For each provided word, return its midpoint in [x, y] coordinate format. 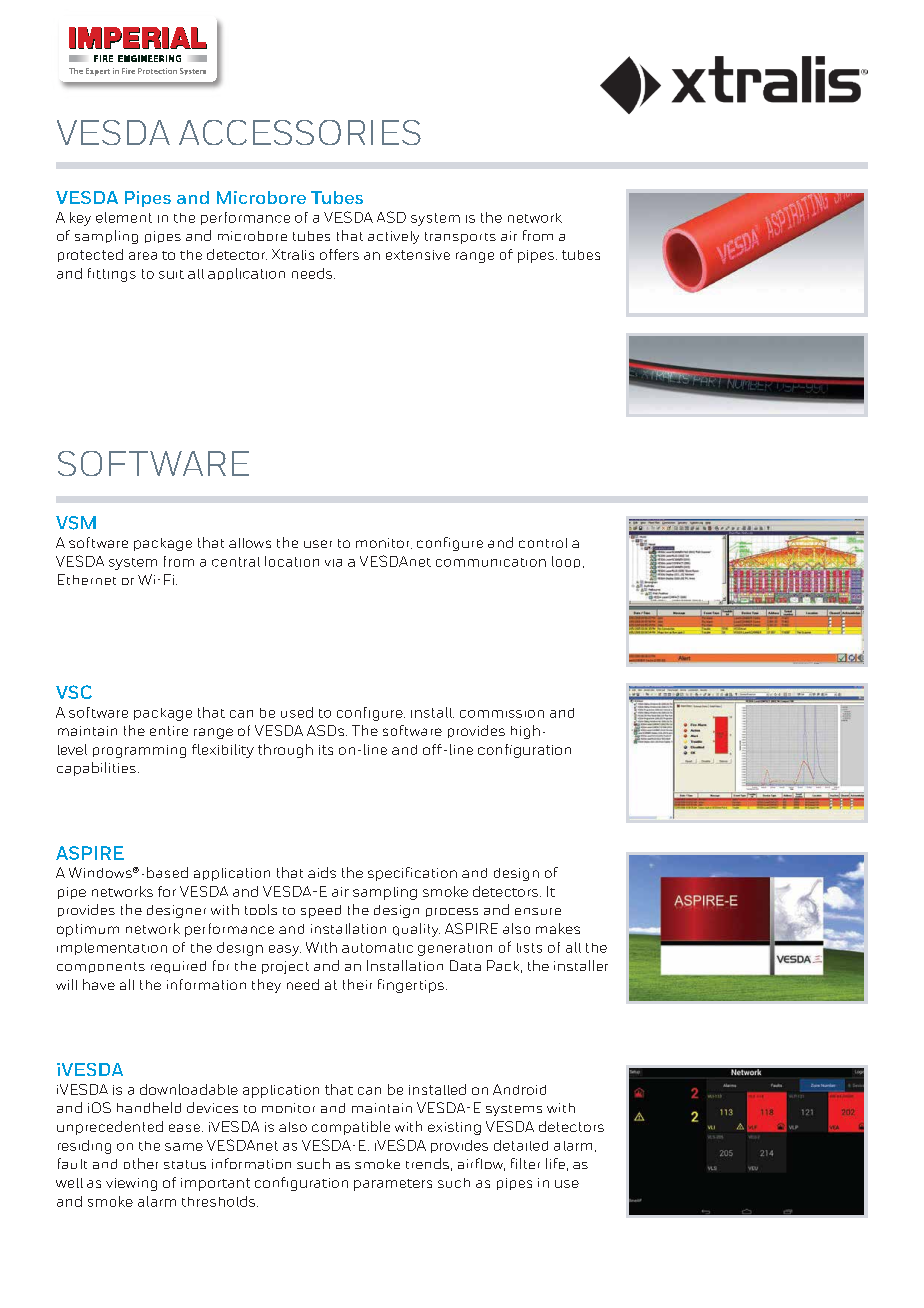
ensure [538, 911]
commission [502, 714]
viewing [131, 1184]
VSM [76, 523]
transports [460, 238]
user [318, 544]
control [543, 543]
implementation [112, 949]
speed [321, 911]
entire [169, 731]
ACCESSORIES [300, 132]
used [297, 712]
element [124, 217]
